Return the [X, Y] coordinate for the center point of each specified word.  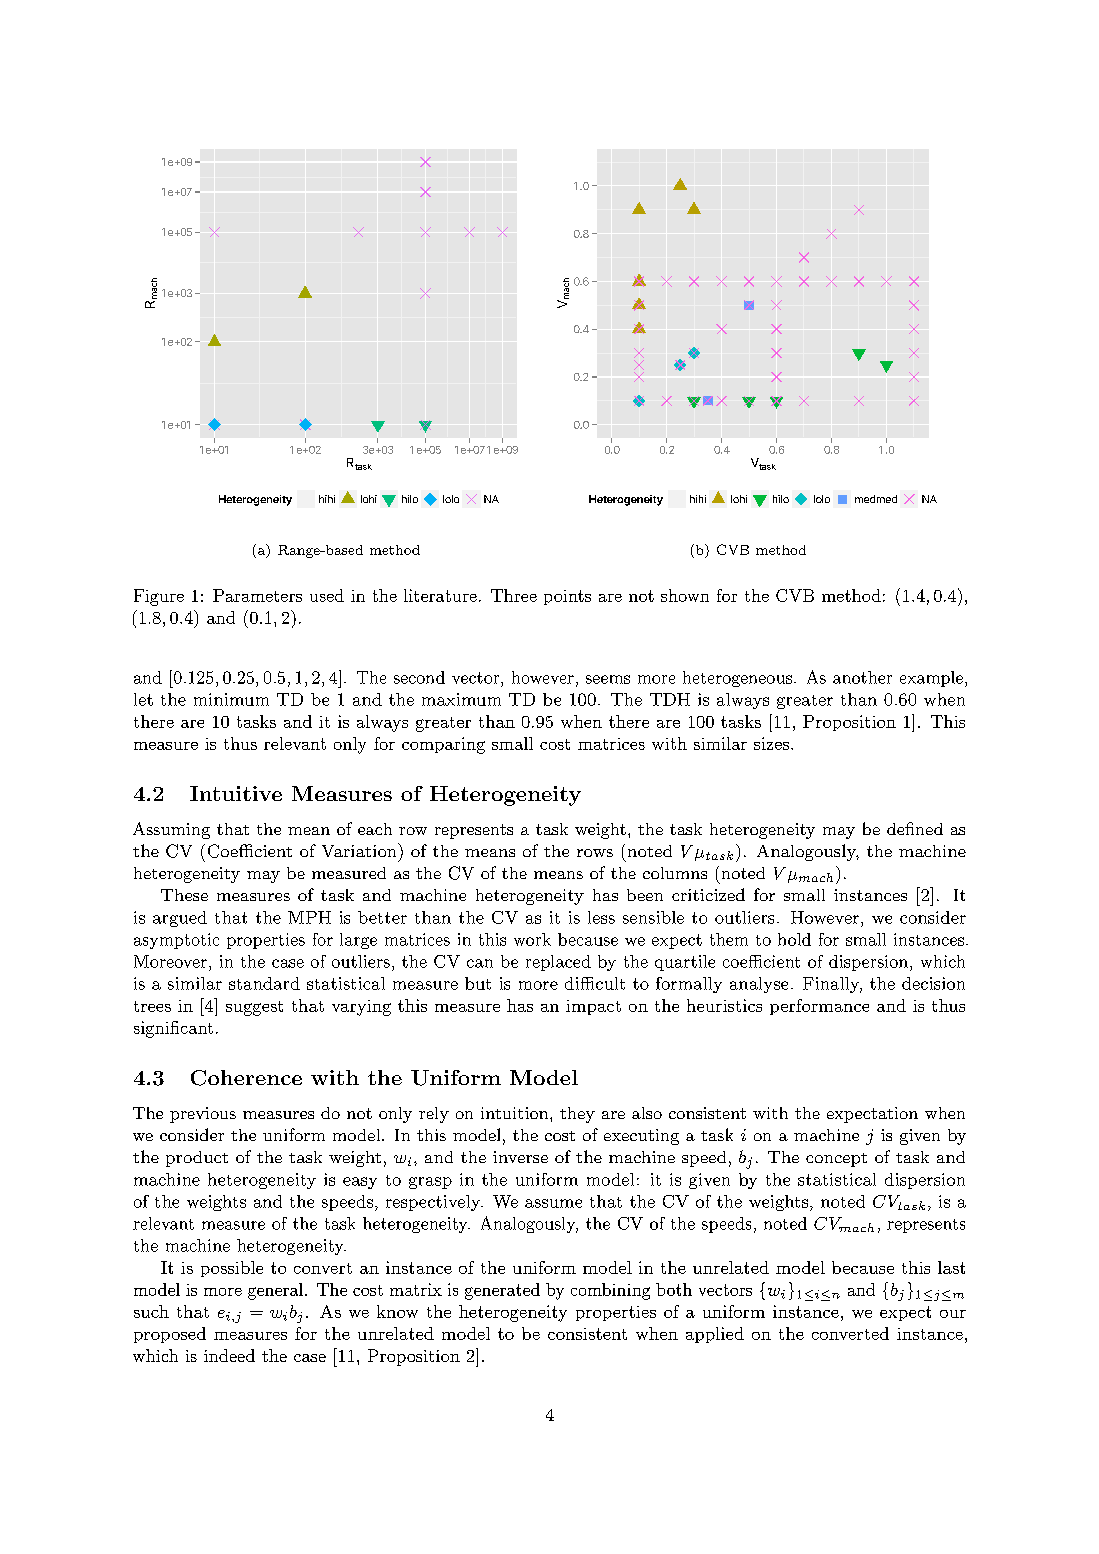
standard [264, 983]
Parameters [257, 595]
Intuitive [236, 793]
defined [915, 828]
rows [595, 853]
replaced [558, 963]
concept [836, 1160]
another [862, 677]
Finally [832, 985]
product [197, 1159]
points [567, 597]
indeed [229, 1355]
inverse [520, 1157]
